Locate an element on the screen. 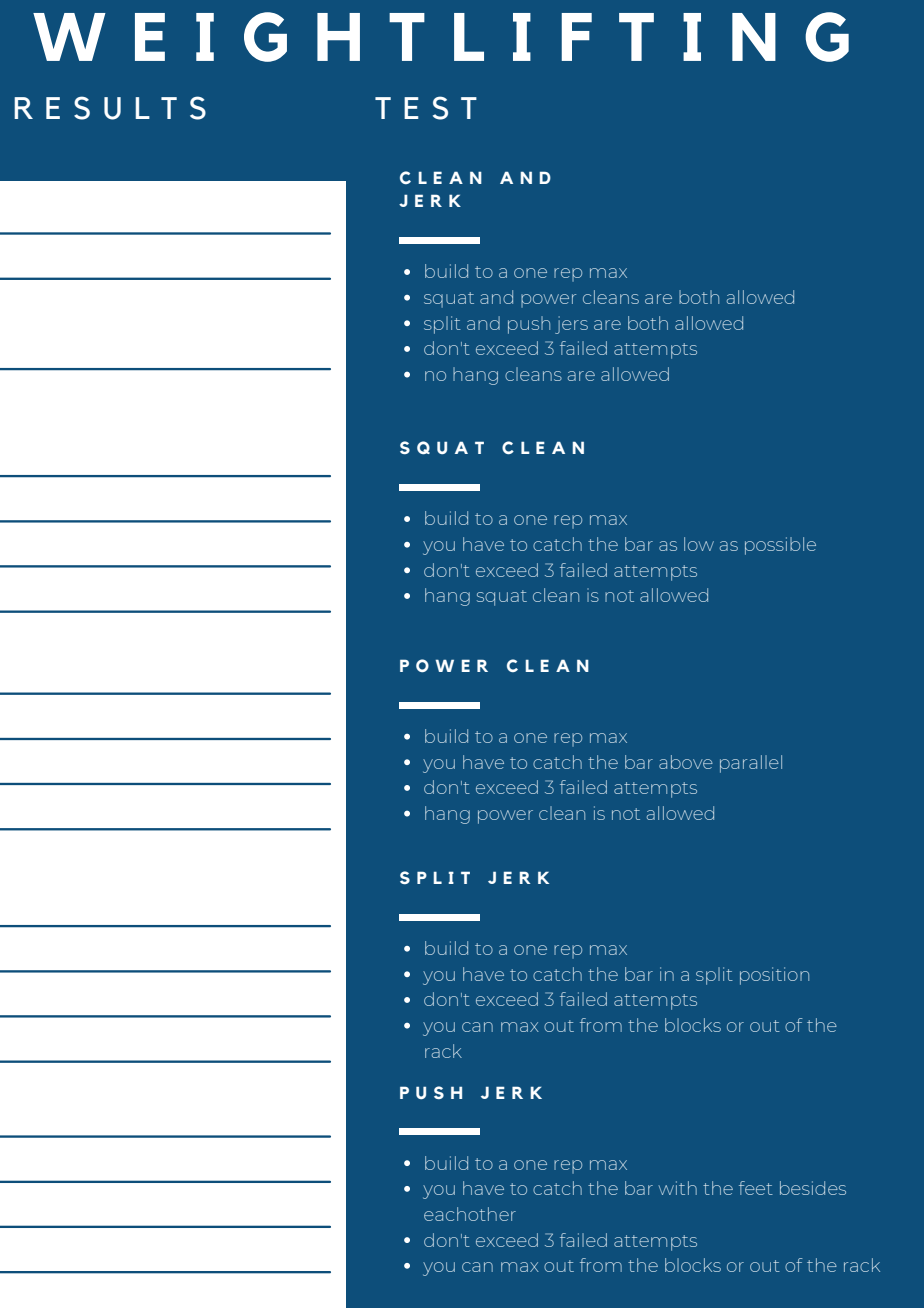 The image size is (924, 1308). feet is located at coordinates (756, 1188).
